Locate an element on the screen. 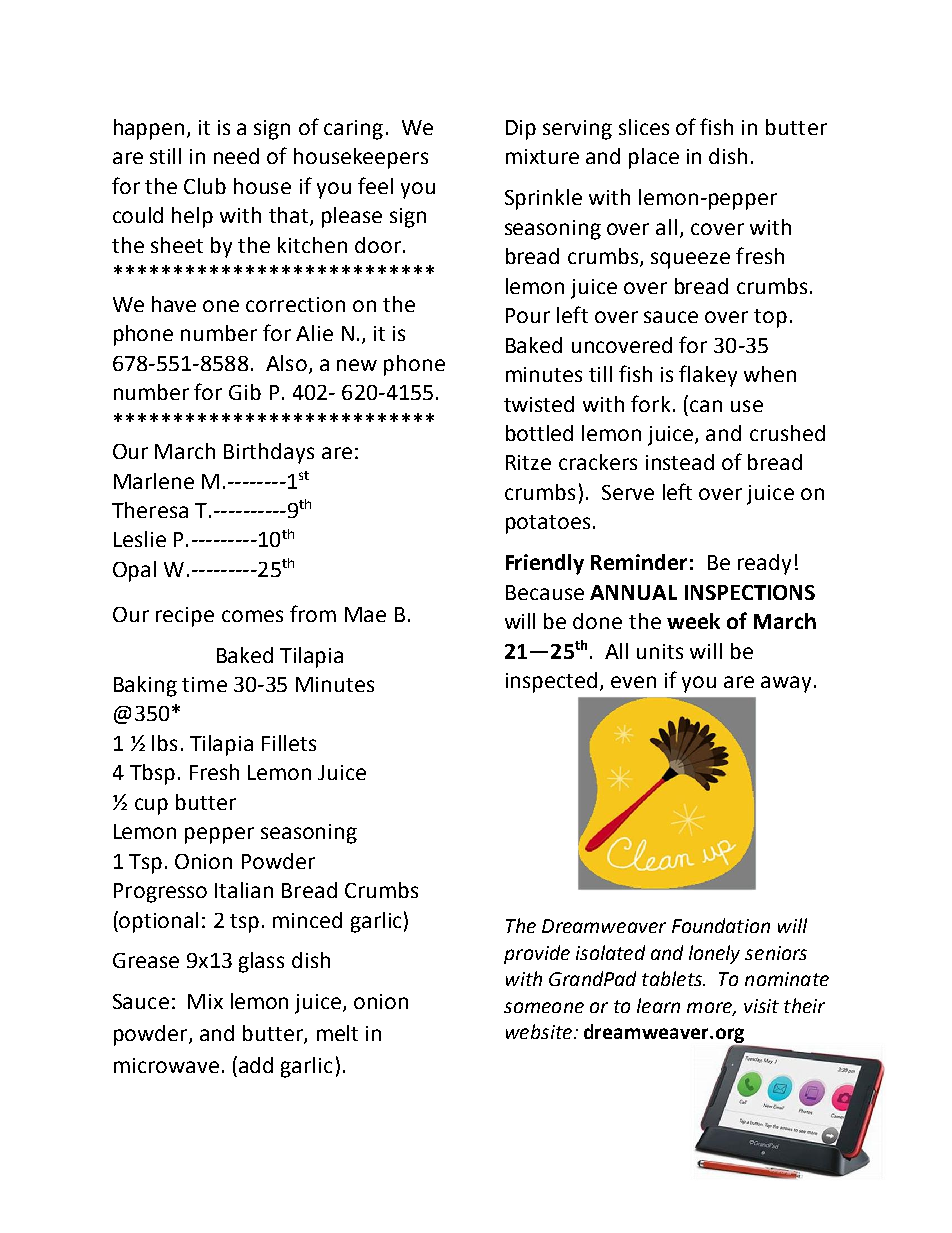  Italian is located at coordinates (244, 890).
